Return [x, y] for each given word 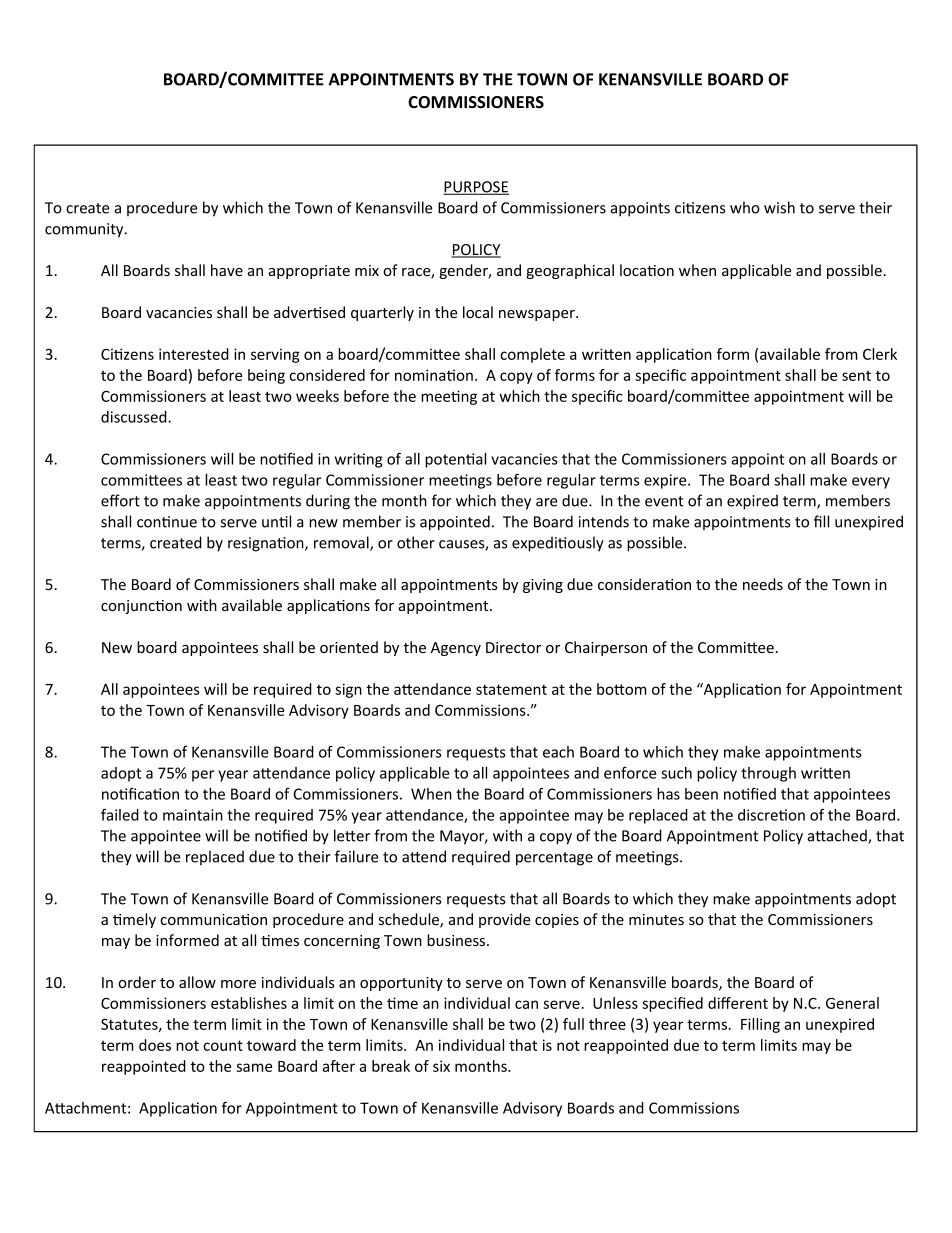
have [227, 270]
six [441, 1066]
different [738, 1003]
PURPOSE [476, 188]
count [223, 1045]
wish [779, 207]
